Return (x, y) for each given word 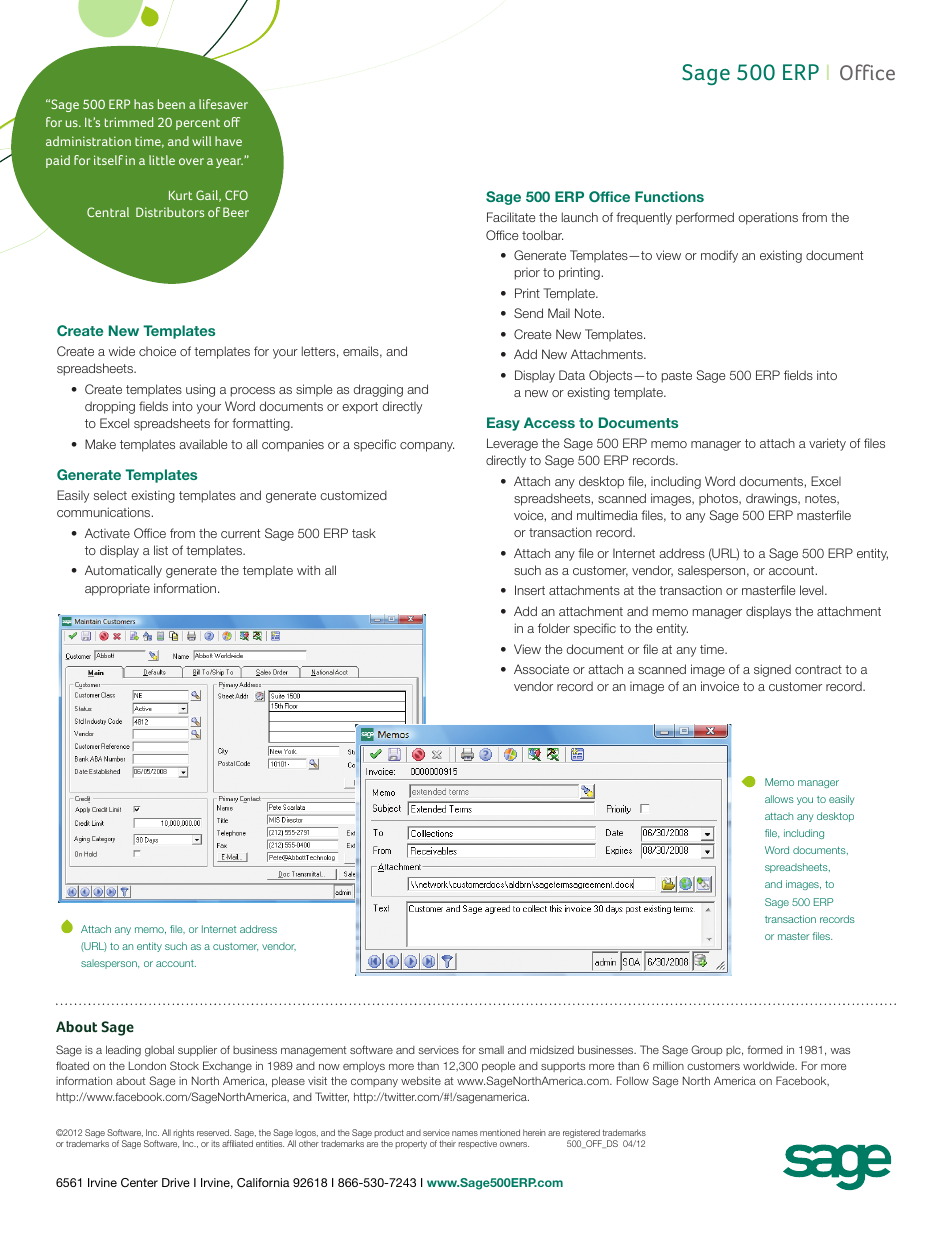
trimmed (129, 122)
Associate (541, 669)
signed (772, 670)
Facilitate (511, 217)
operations (768, 218)
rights (184, 1135)
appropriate (117, 590)
